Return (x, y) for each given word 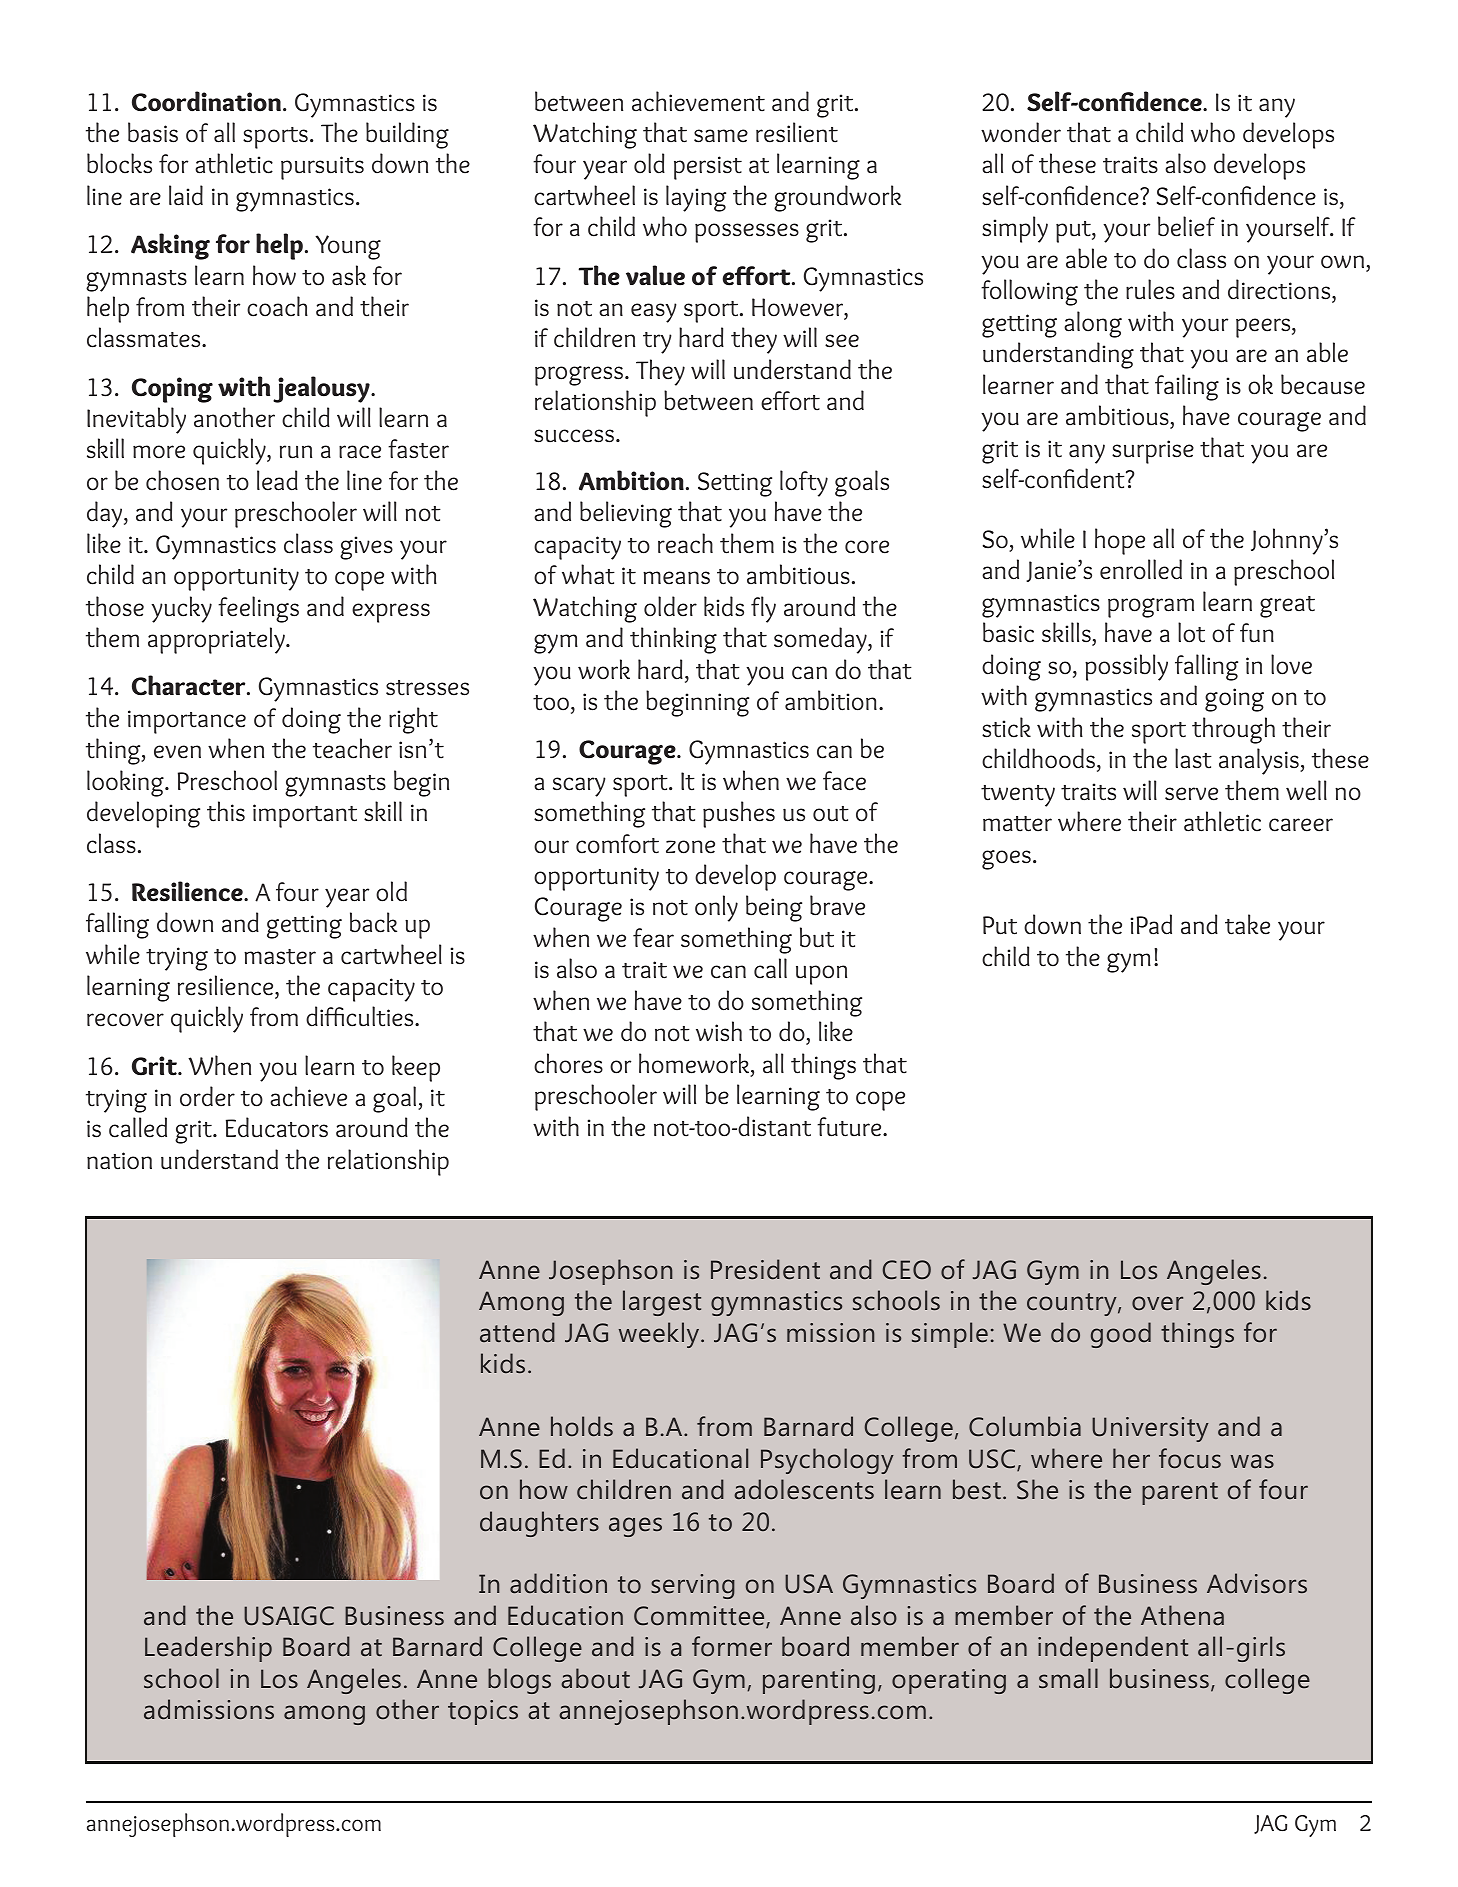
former (732, 1646)
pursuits (322, 168)
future (850, 1127)
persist (708, 168)
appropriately (217, 640)
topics (483, 1712)
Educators (277, 1127)
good (1121, 1335)
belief (1186, 226)
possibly (1126, 667)
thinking (673, 640)
